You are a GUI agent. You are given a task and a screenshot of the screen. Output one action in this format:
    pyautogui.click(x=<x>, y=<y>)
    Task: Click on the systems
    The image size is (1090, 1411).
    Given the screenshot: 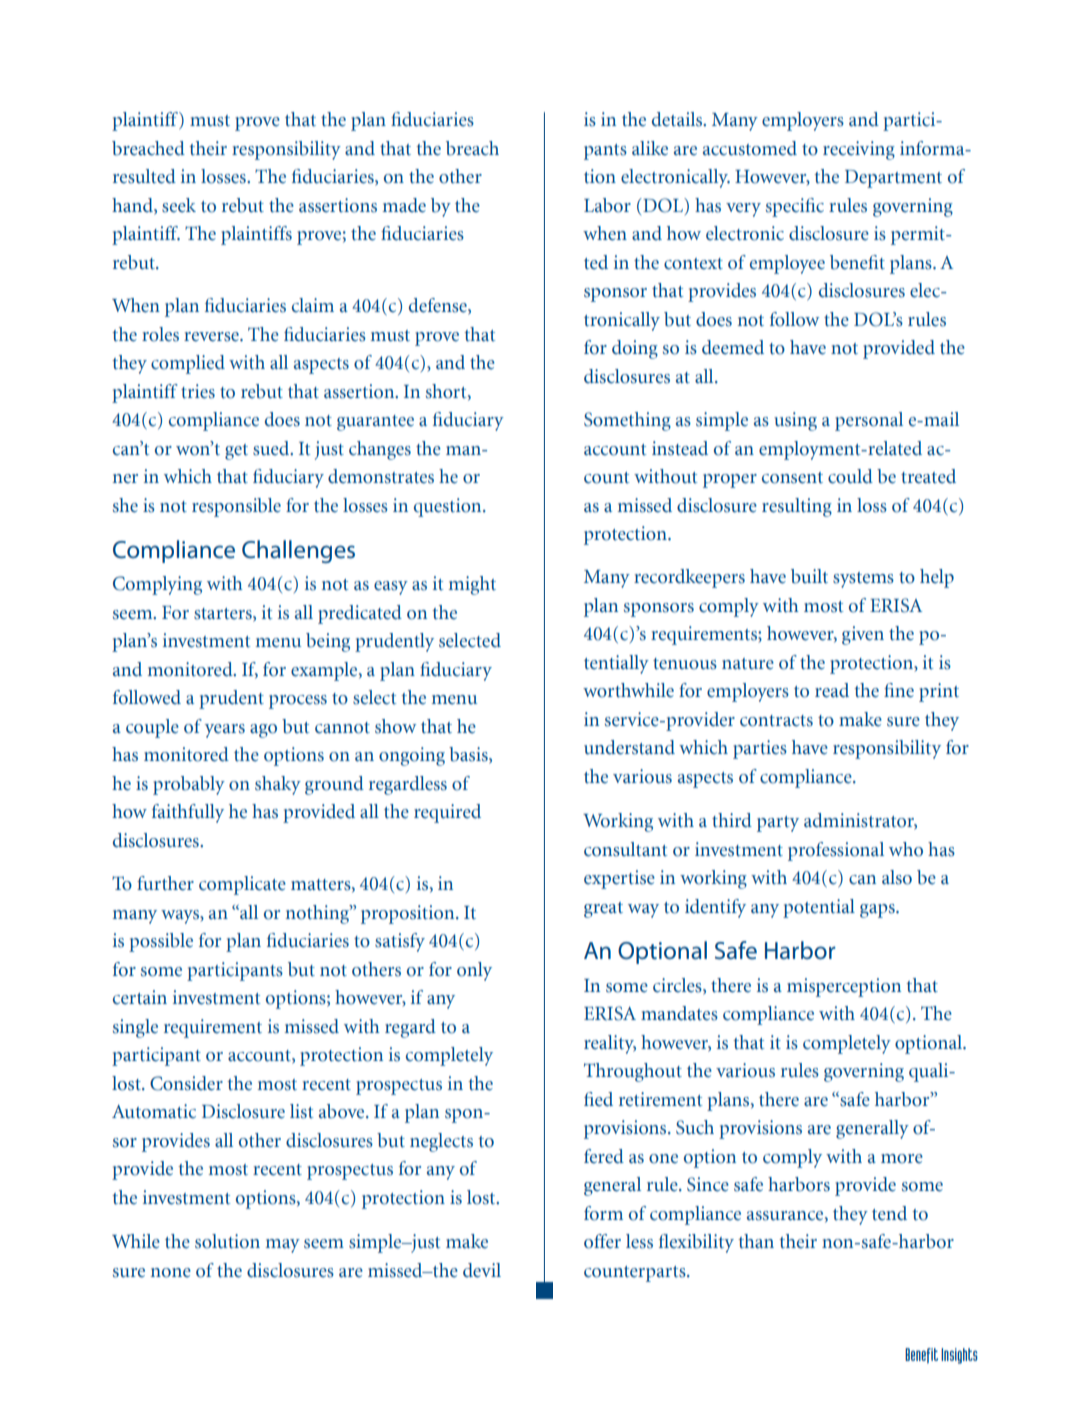 What is the action you would take?
    pyautogui.click(x=863, y=580)
